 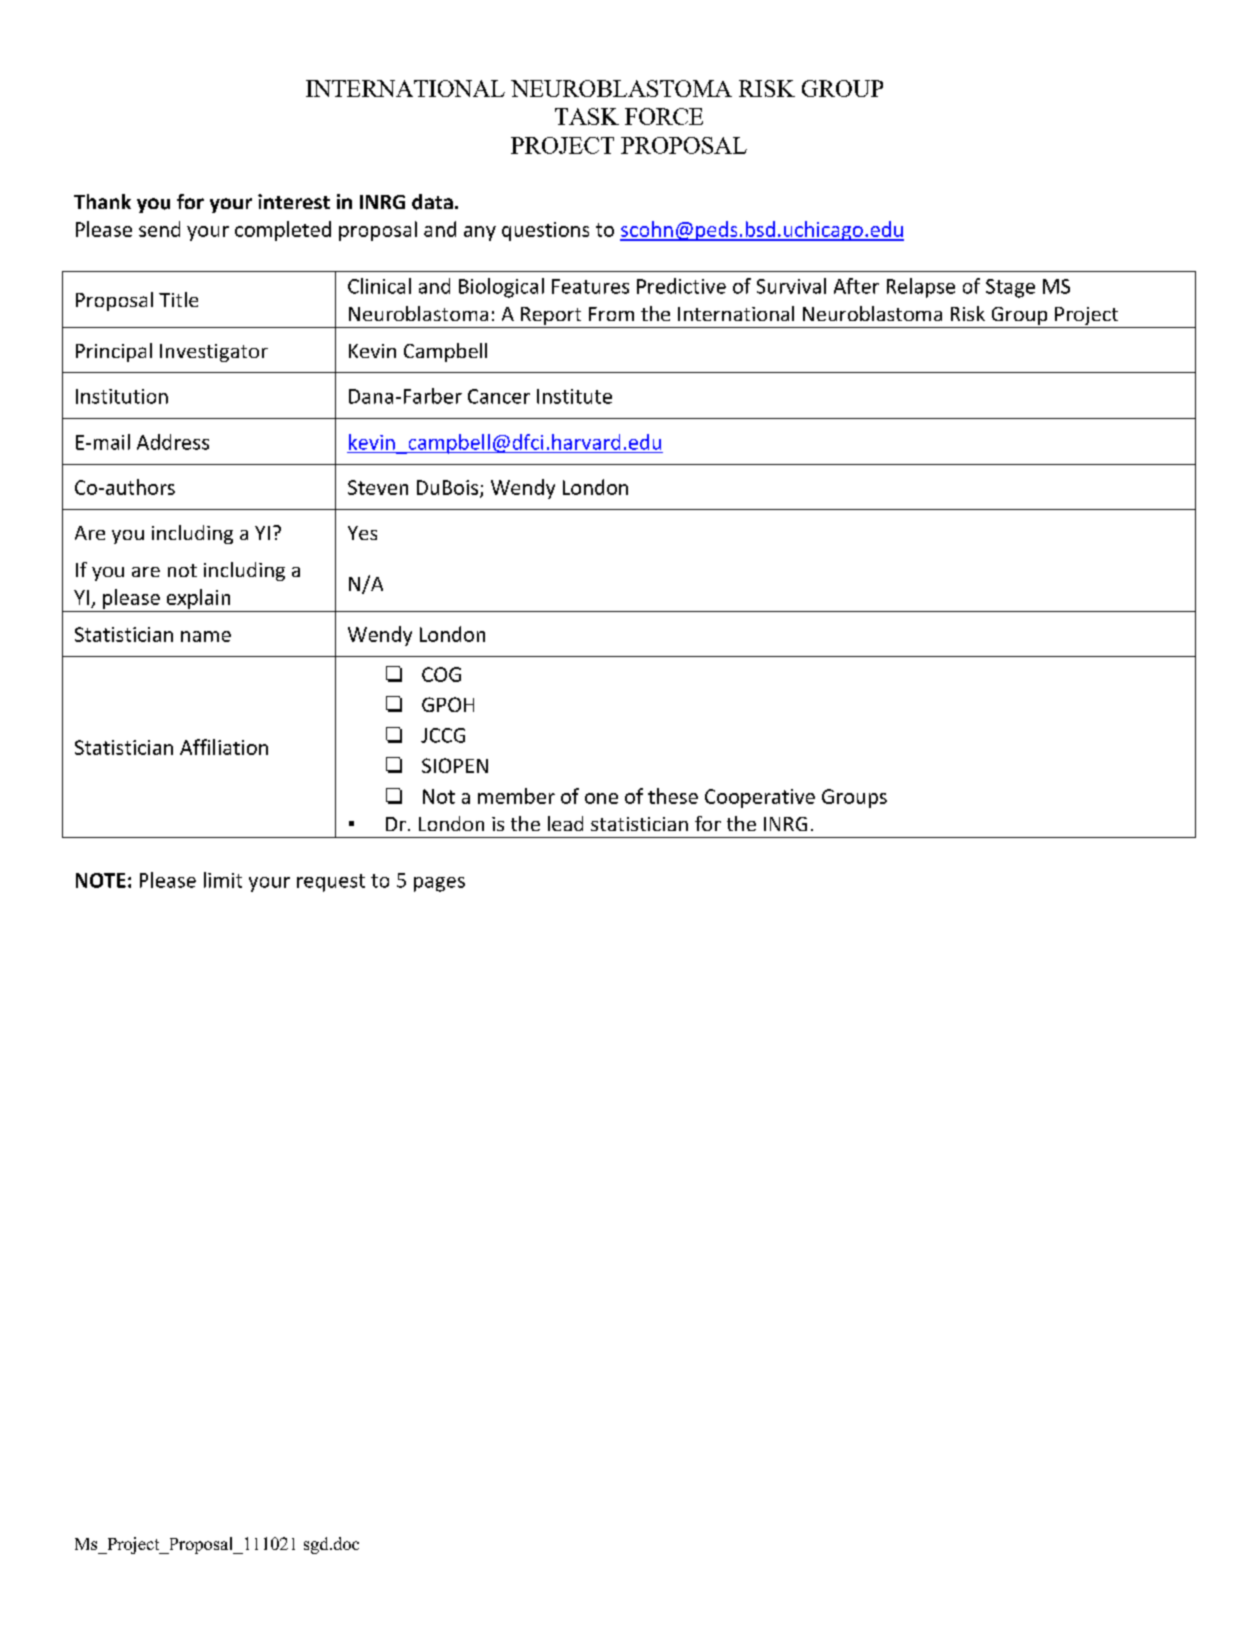 What do you see at coordinates (551, 317) in the document?
I see `Report` at bounding box center [551, 317].
